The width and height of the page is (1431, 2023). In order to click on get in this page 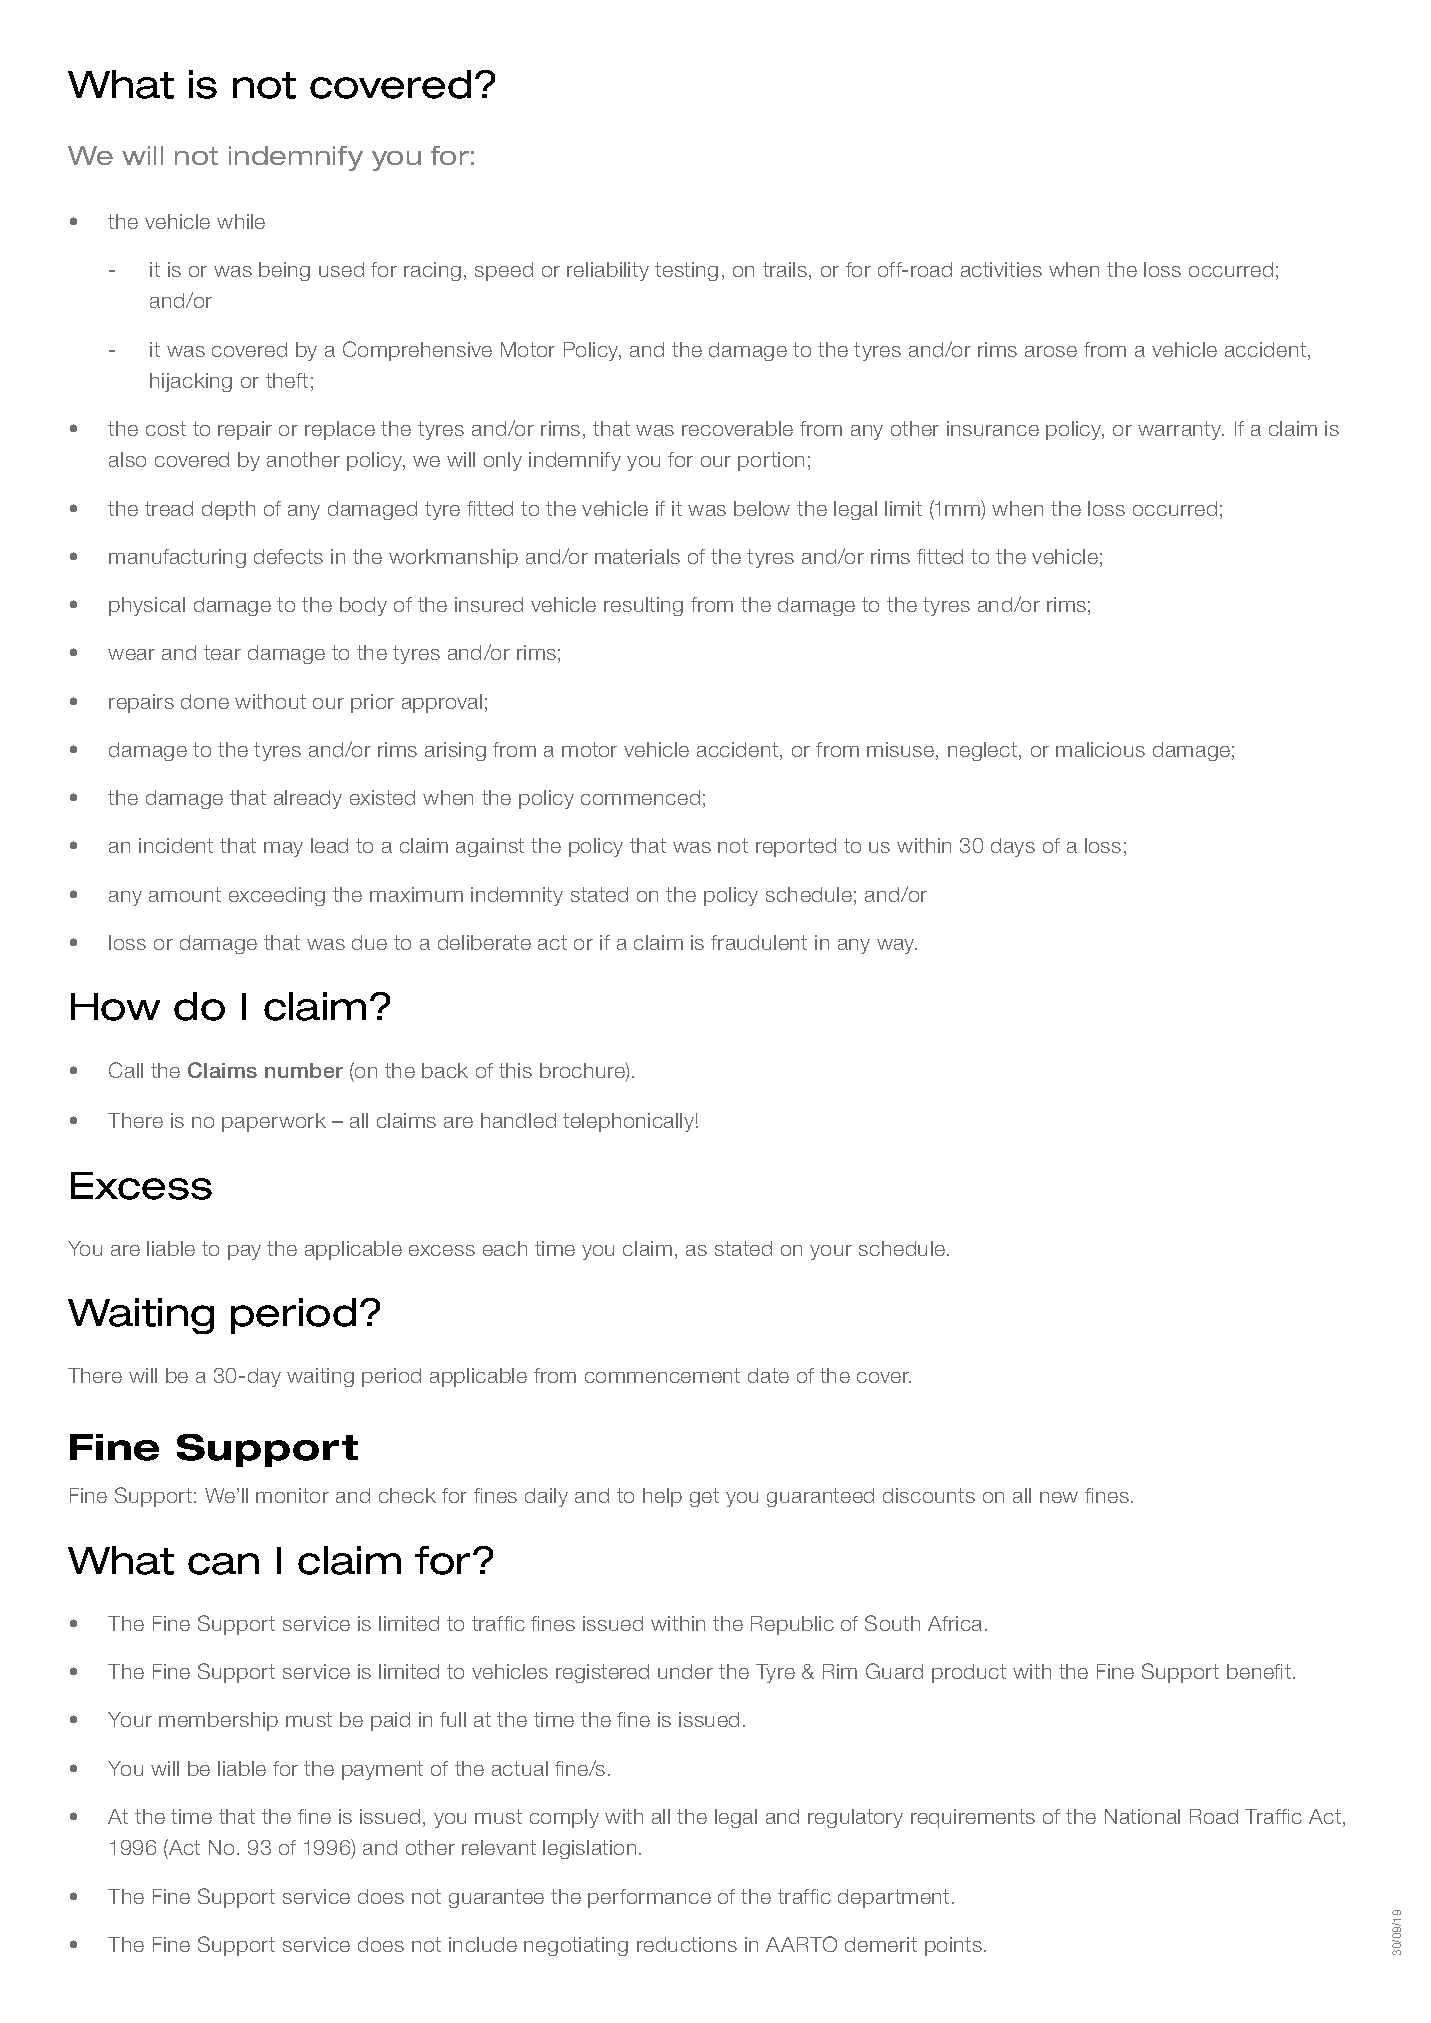, I will do `click(704, 1497)`.
